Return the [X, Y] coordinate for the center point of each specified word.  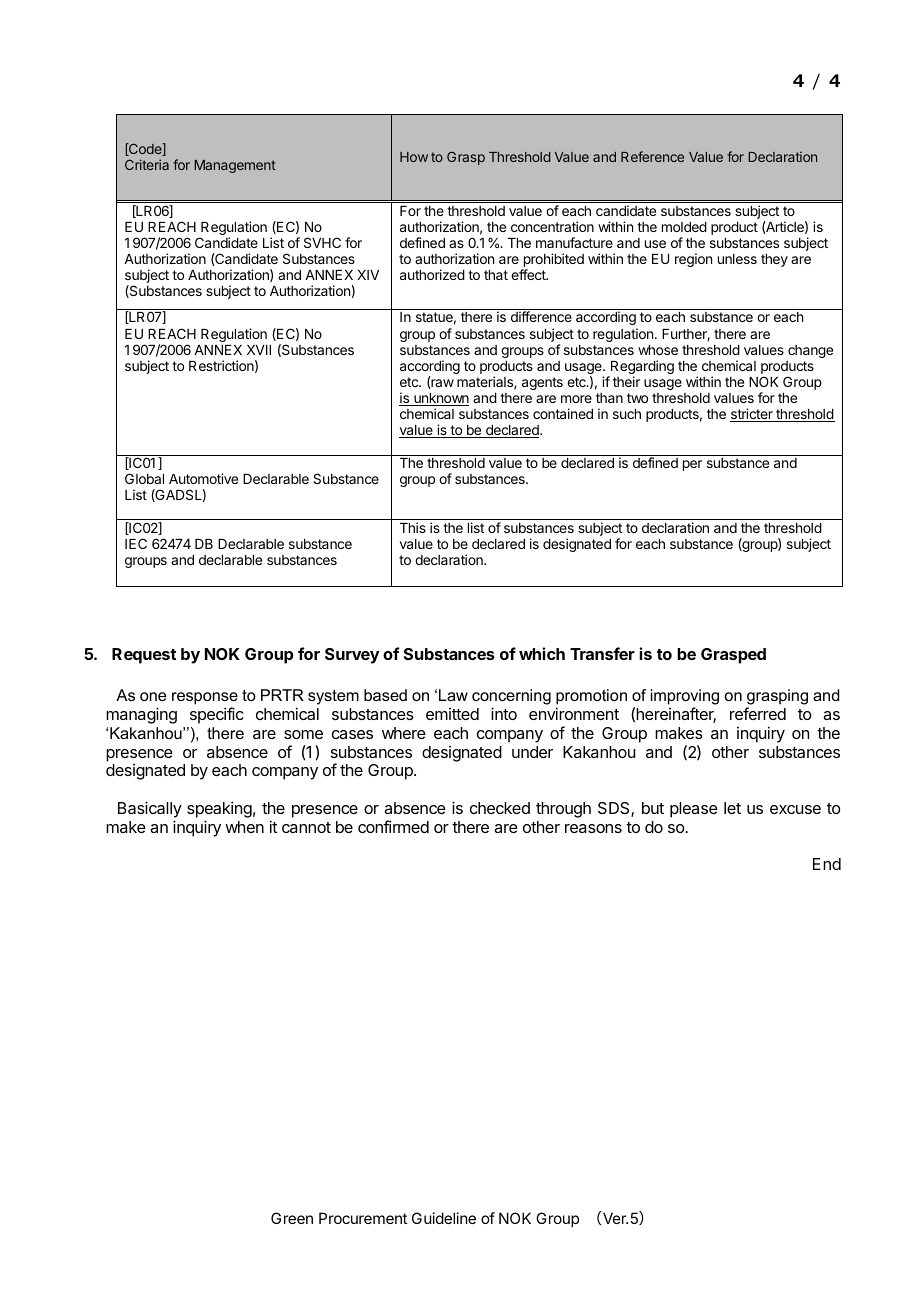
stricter [752, 415]
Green [292, 1218]
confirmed [393, 826]
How [414, 157]
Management [235, 166]
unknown [440, 399]
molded [684, 227]
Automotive [203, 478]
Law [453, 695]
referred [758, 713]
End [827, 864]
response [205, 700]
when [244, 827]
